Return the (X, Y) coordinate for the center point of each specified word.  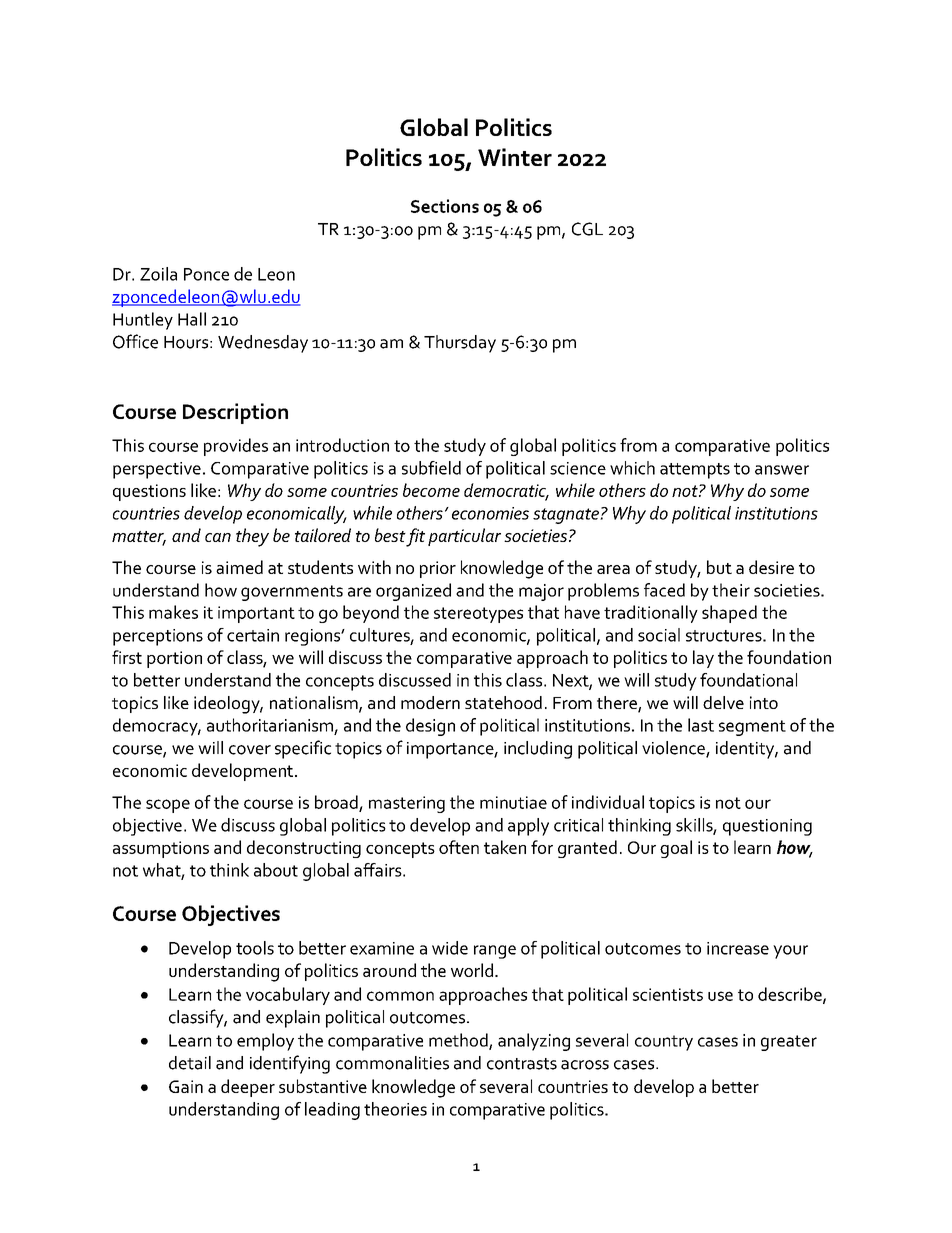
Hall (192, 319)
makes (173, 612)
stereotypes (478, 615)
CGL (587, 229)
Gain (186, 1086)
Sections (445, 206)
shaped (729, 614)
